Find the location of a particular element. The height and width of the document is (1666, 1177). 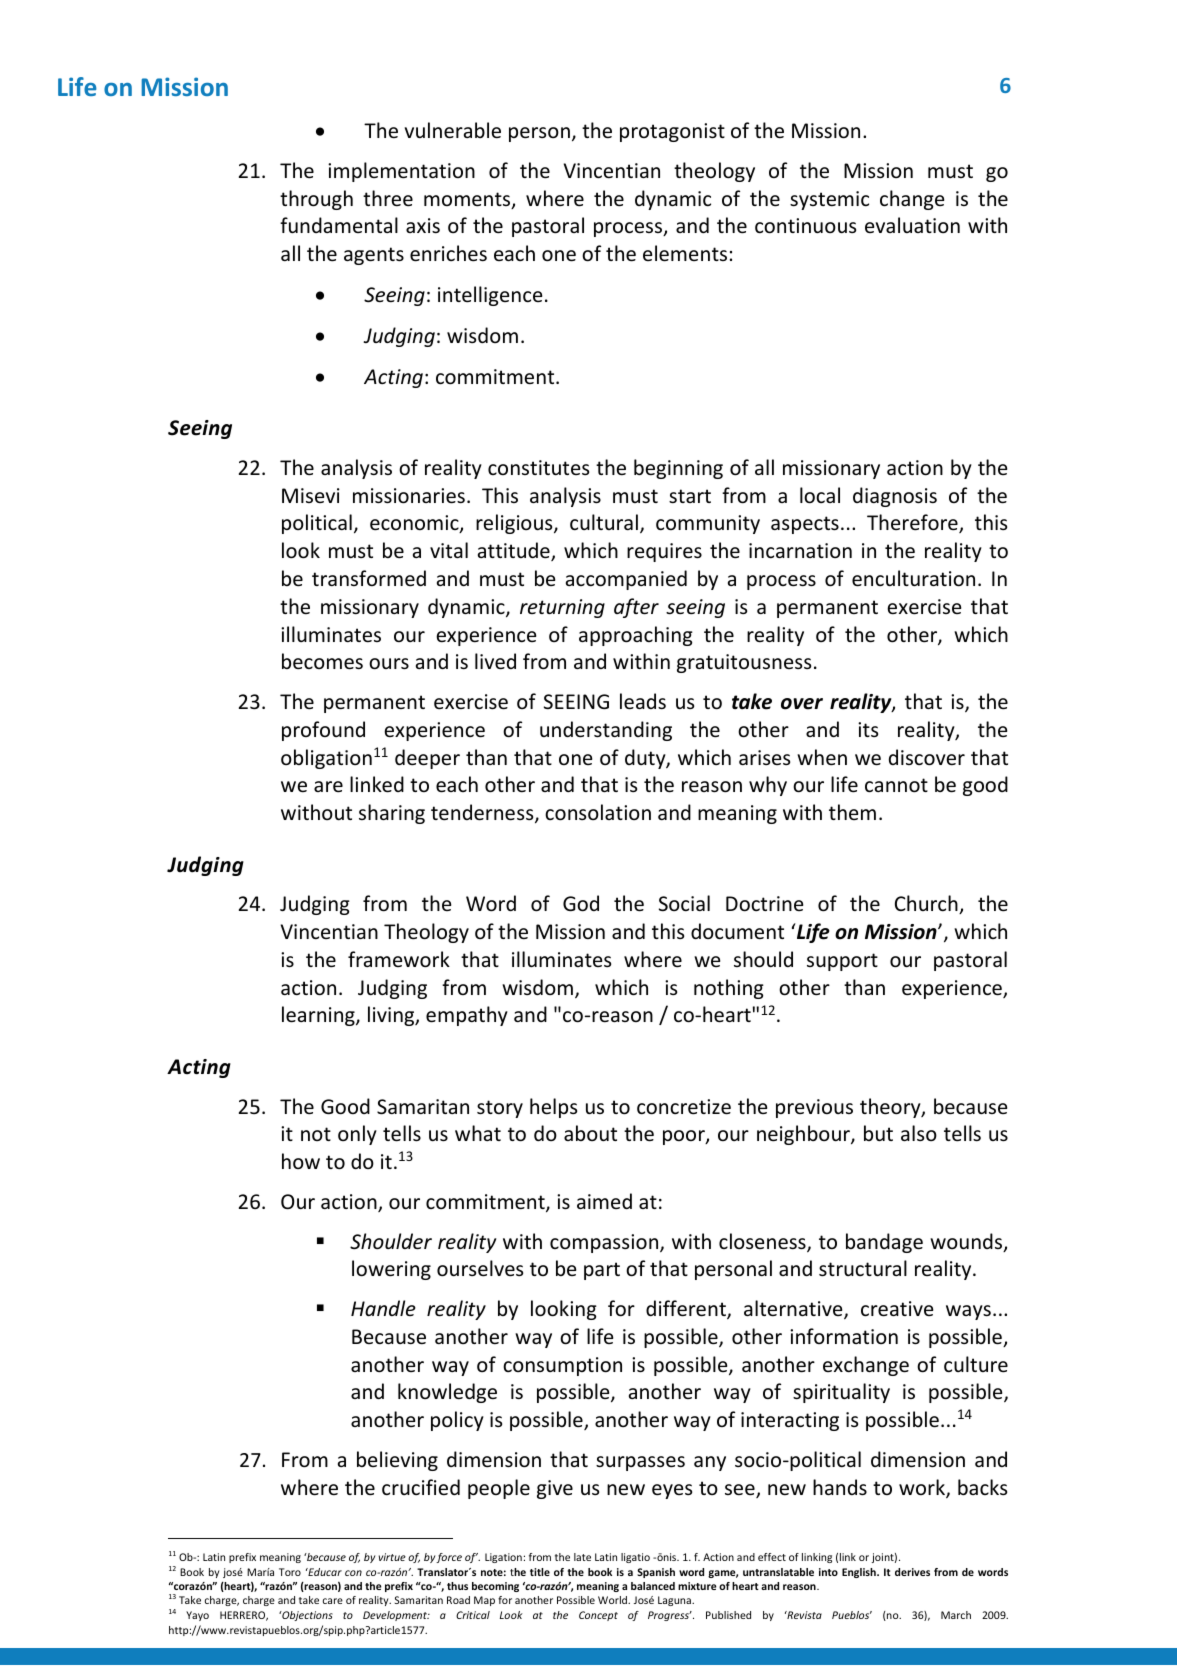

profound is located at coordinates (323, 731).
